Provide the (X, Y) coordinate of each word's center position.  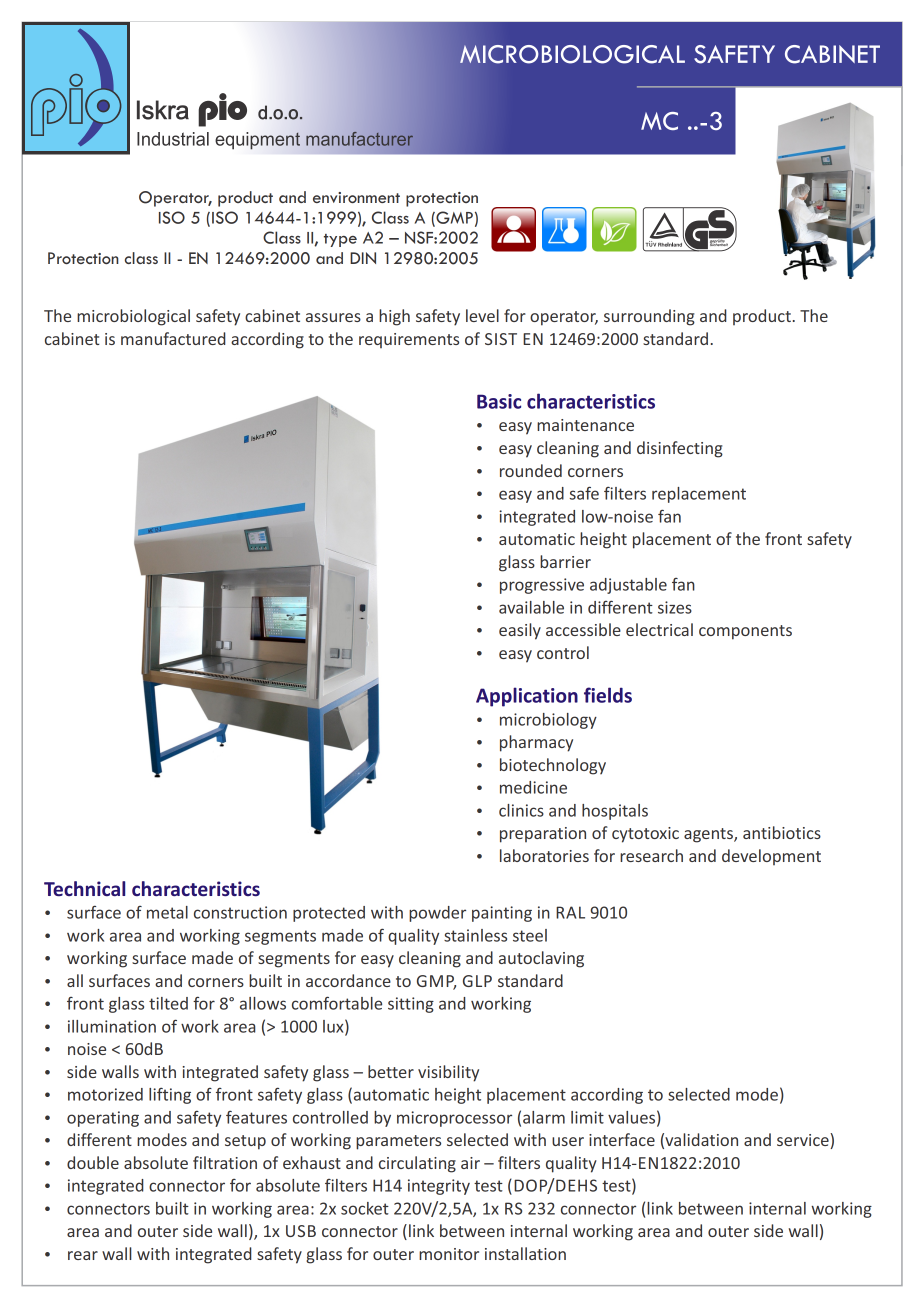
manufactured (173, 338)
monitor (449, 1254)
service (804, 1141)
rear (83, 1255)
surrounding (649, 317)
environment (356, 197)
